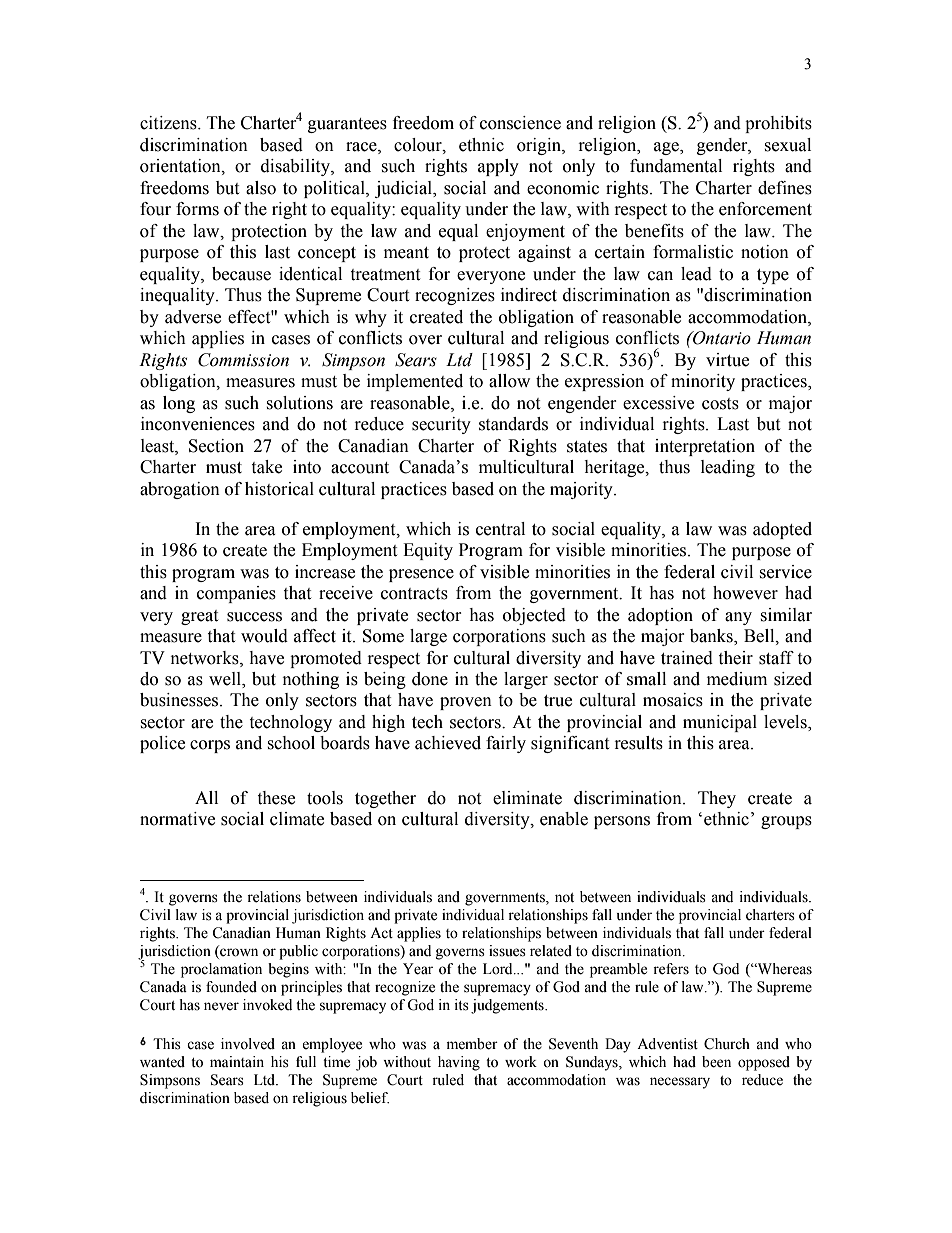 This document has height=1233, width=952. What do you see at coordinates (782, 530) in the document?
I see `adopted` at bounding box center [782, 530].
